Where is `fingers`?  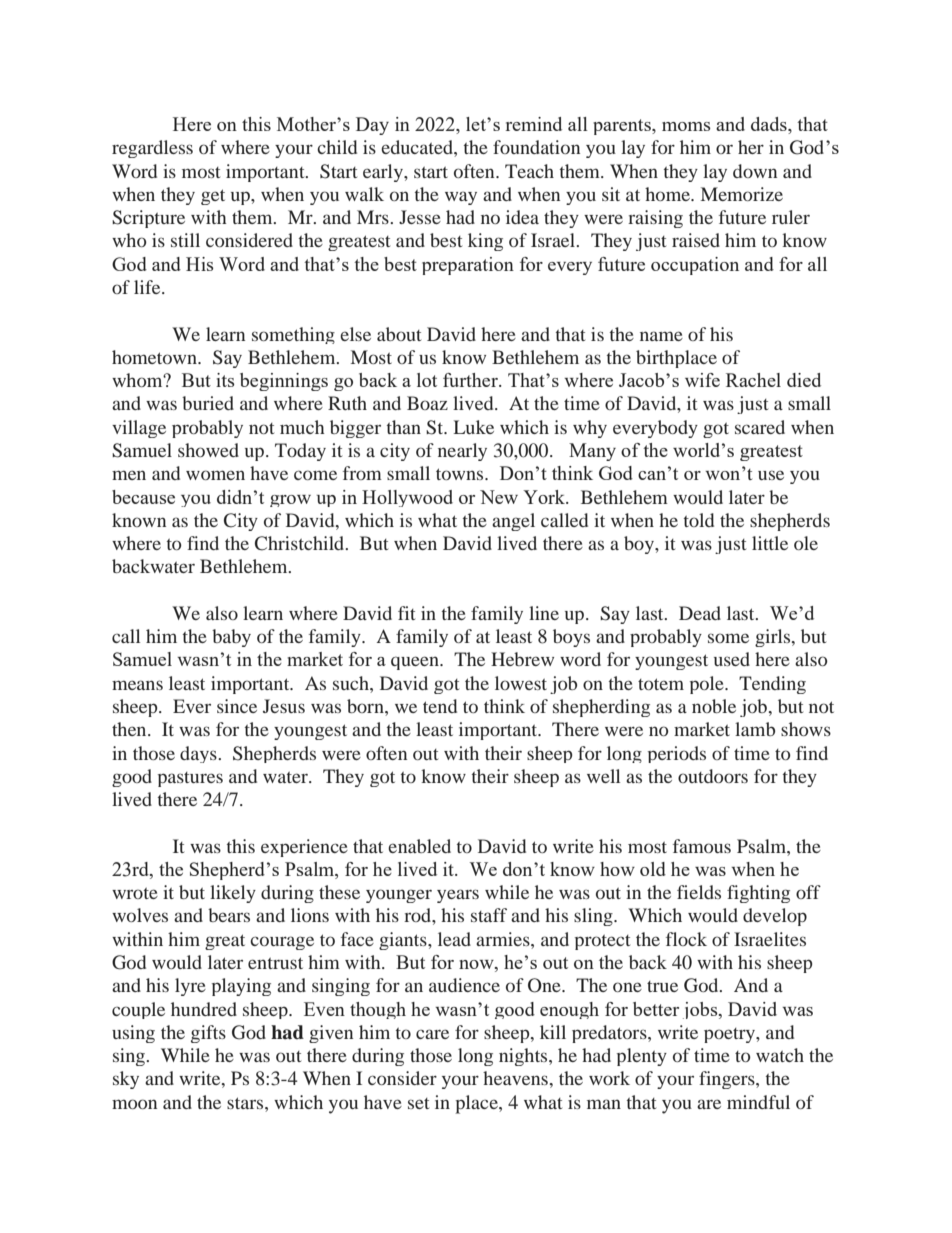 fingers is located at coordinates (728, 1080).
